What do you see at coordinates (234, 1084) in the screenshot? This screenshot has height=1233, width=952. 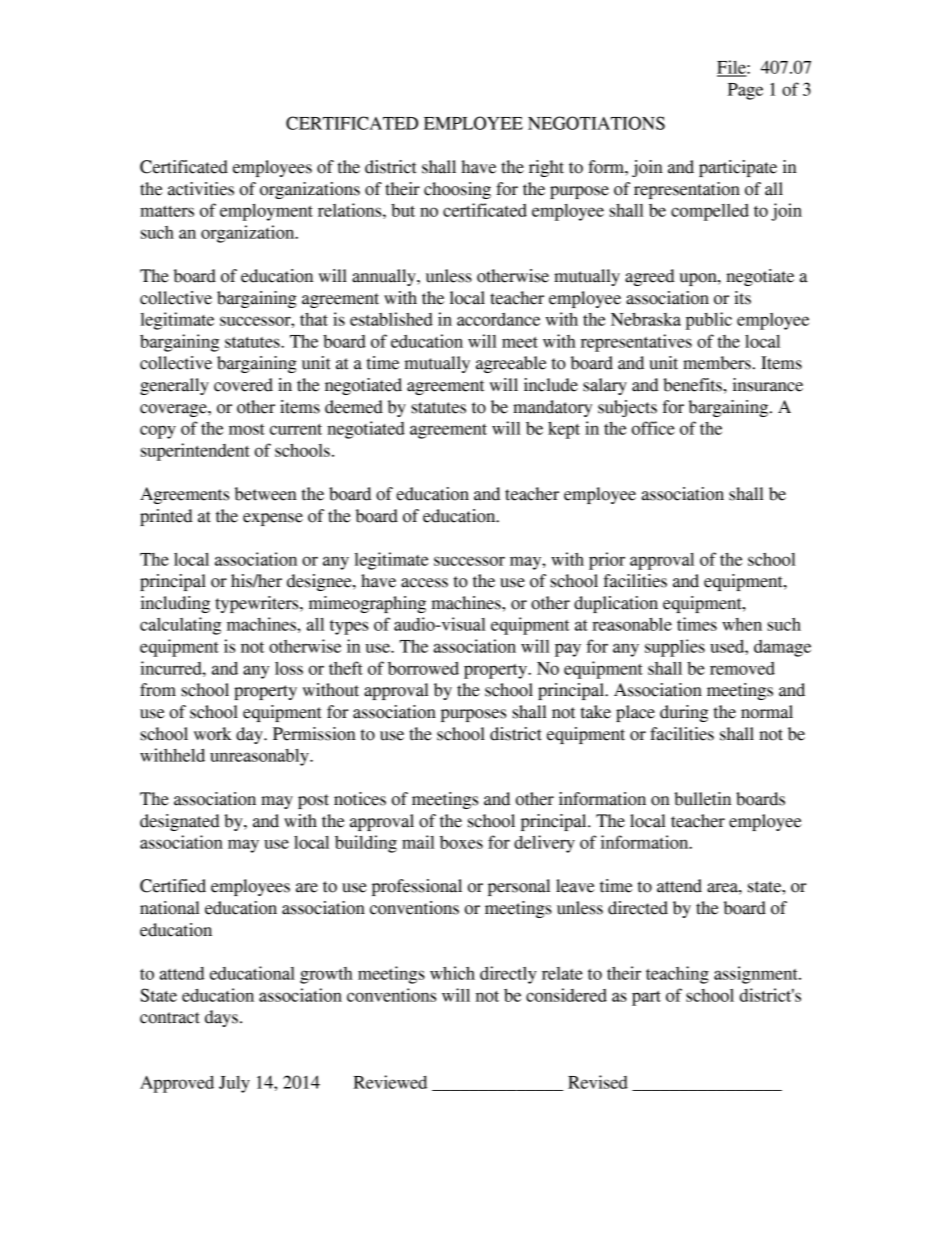 I see `July` at bounding box center [234, 1084].
